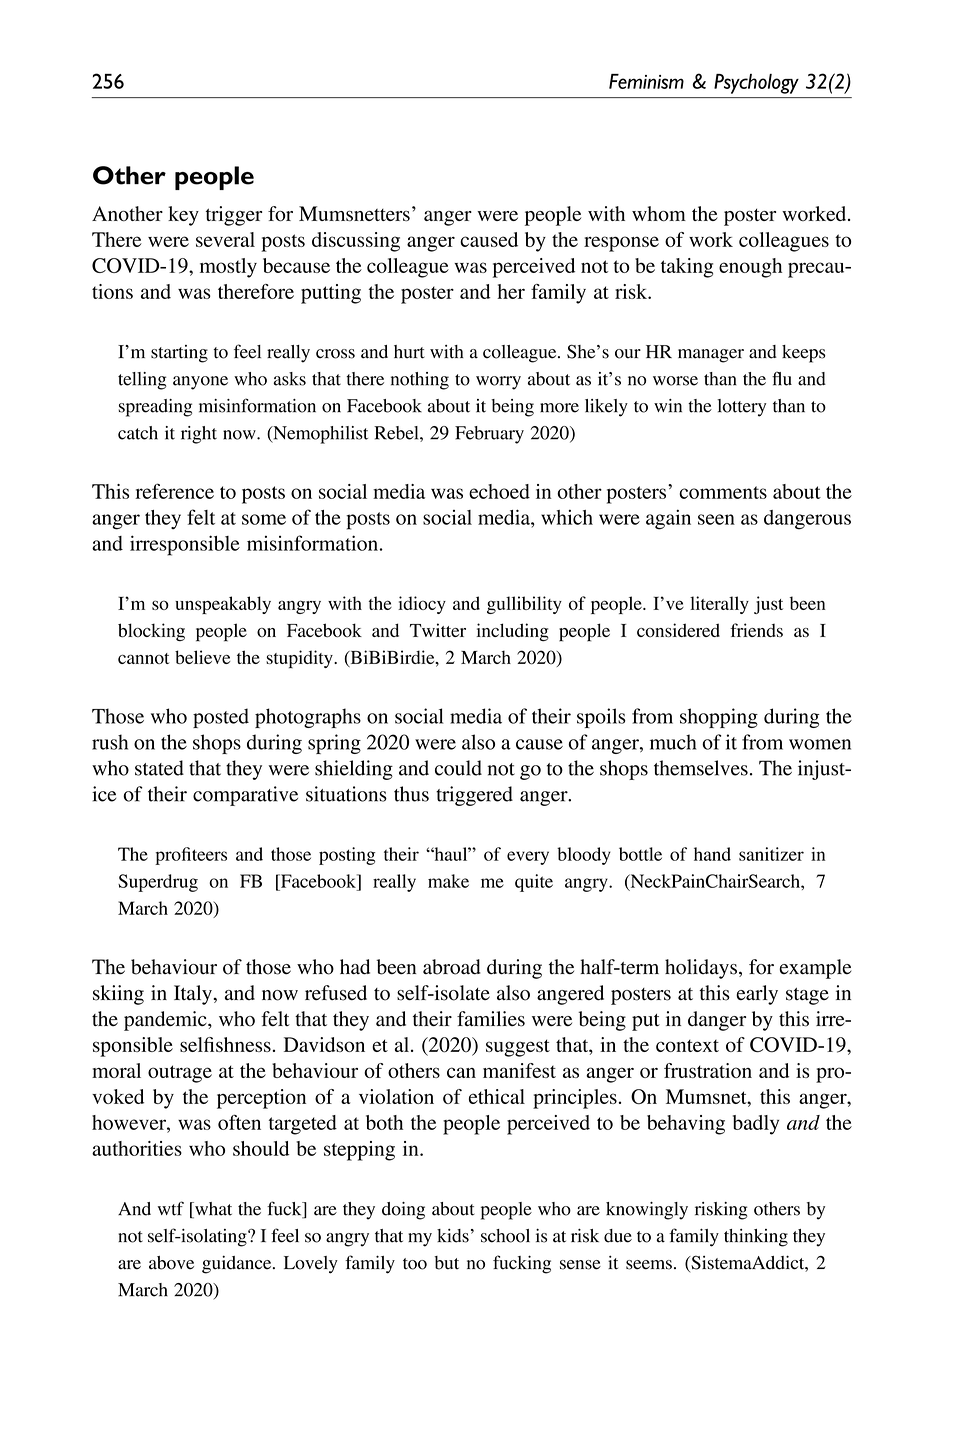 This image has height=1434, width=956. What do you see at coordinates (179, 354) in the image?
I see `starting` at bounding box center [179, 354].
